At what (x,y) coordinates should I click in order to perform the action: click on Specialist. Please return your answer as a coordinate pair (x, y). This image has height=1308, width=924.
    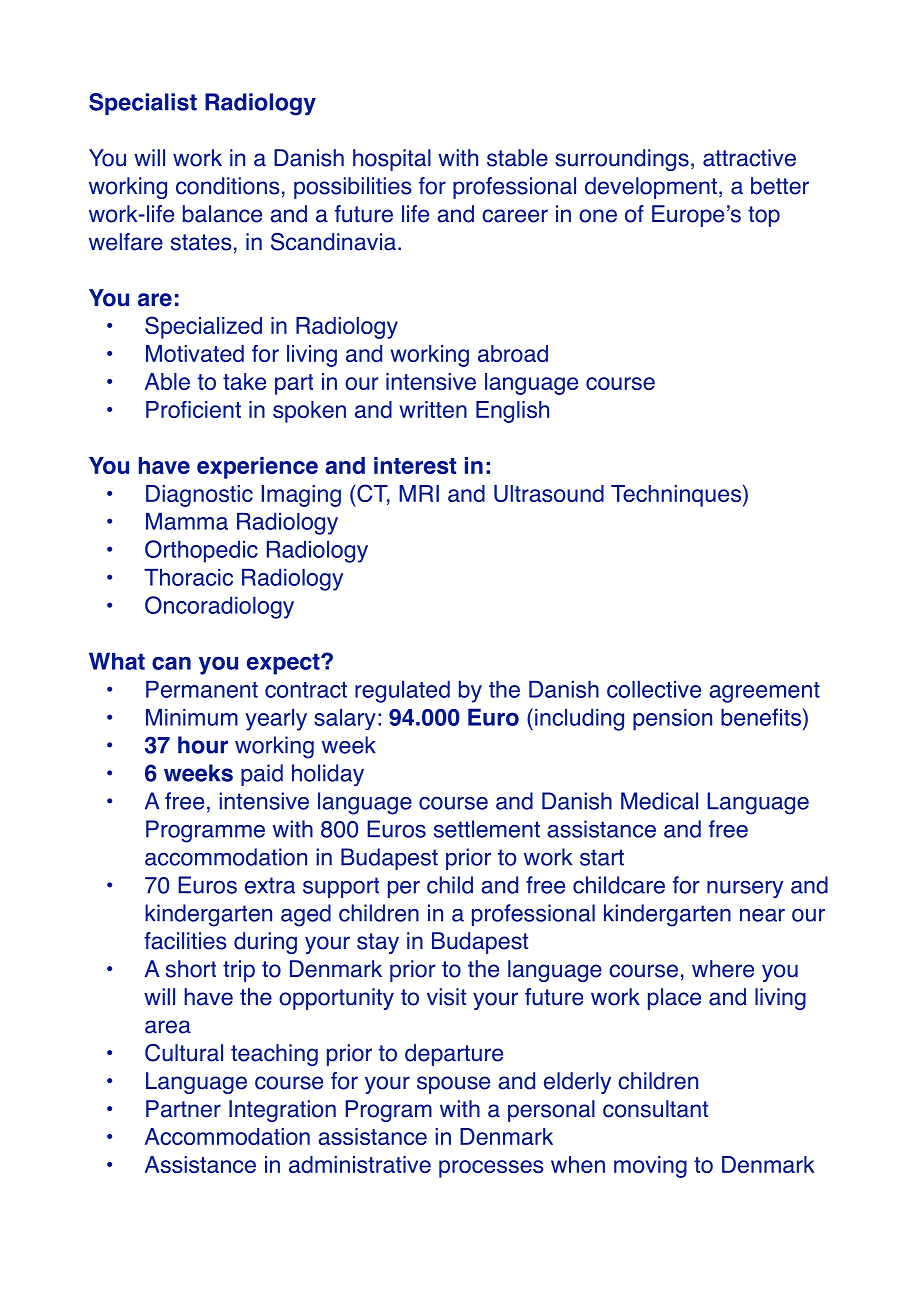
    Looking at the image, I should click on (143, 104).
